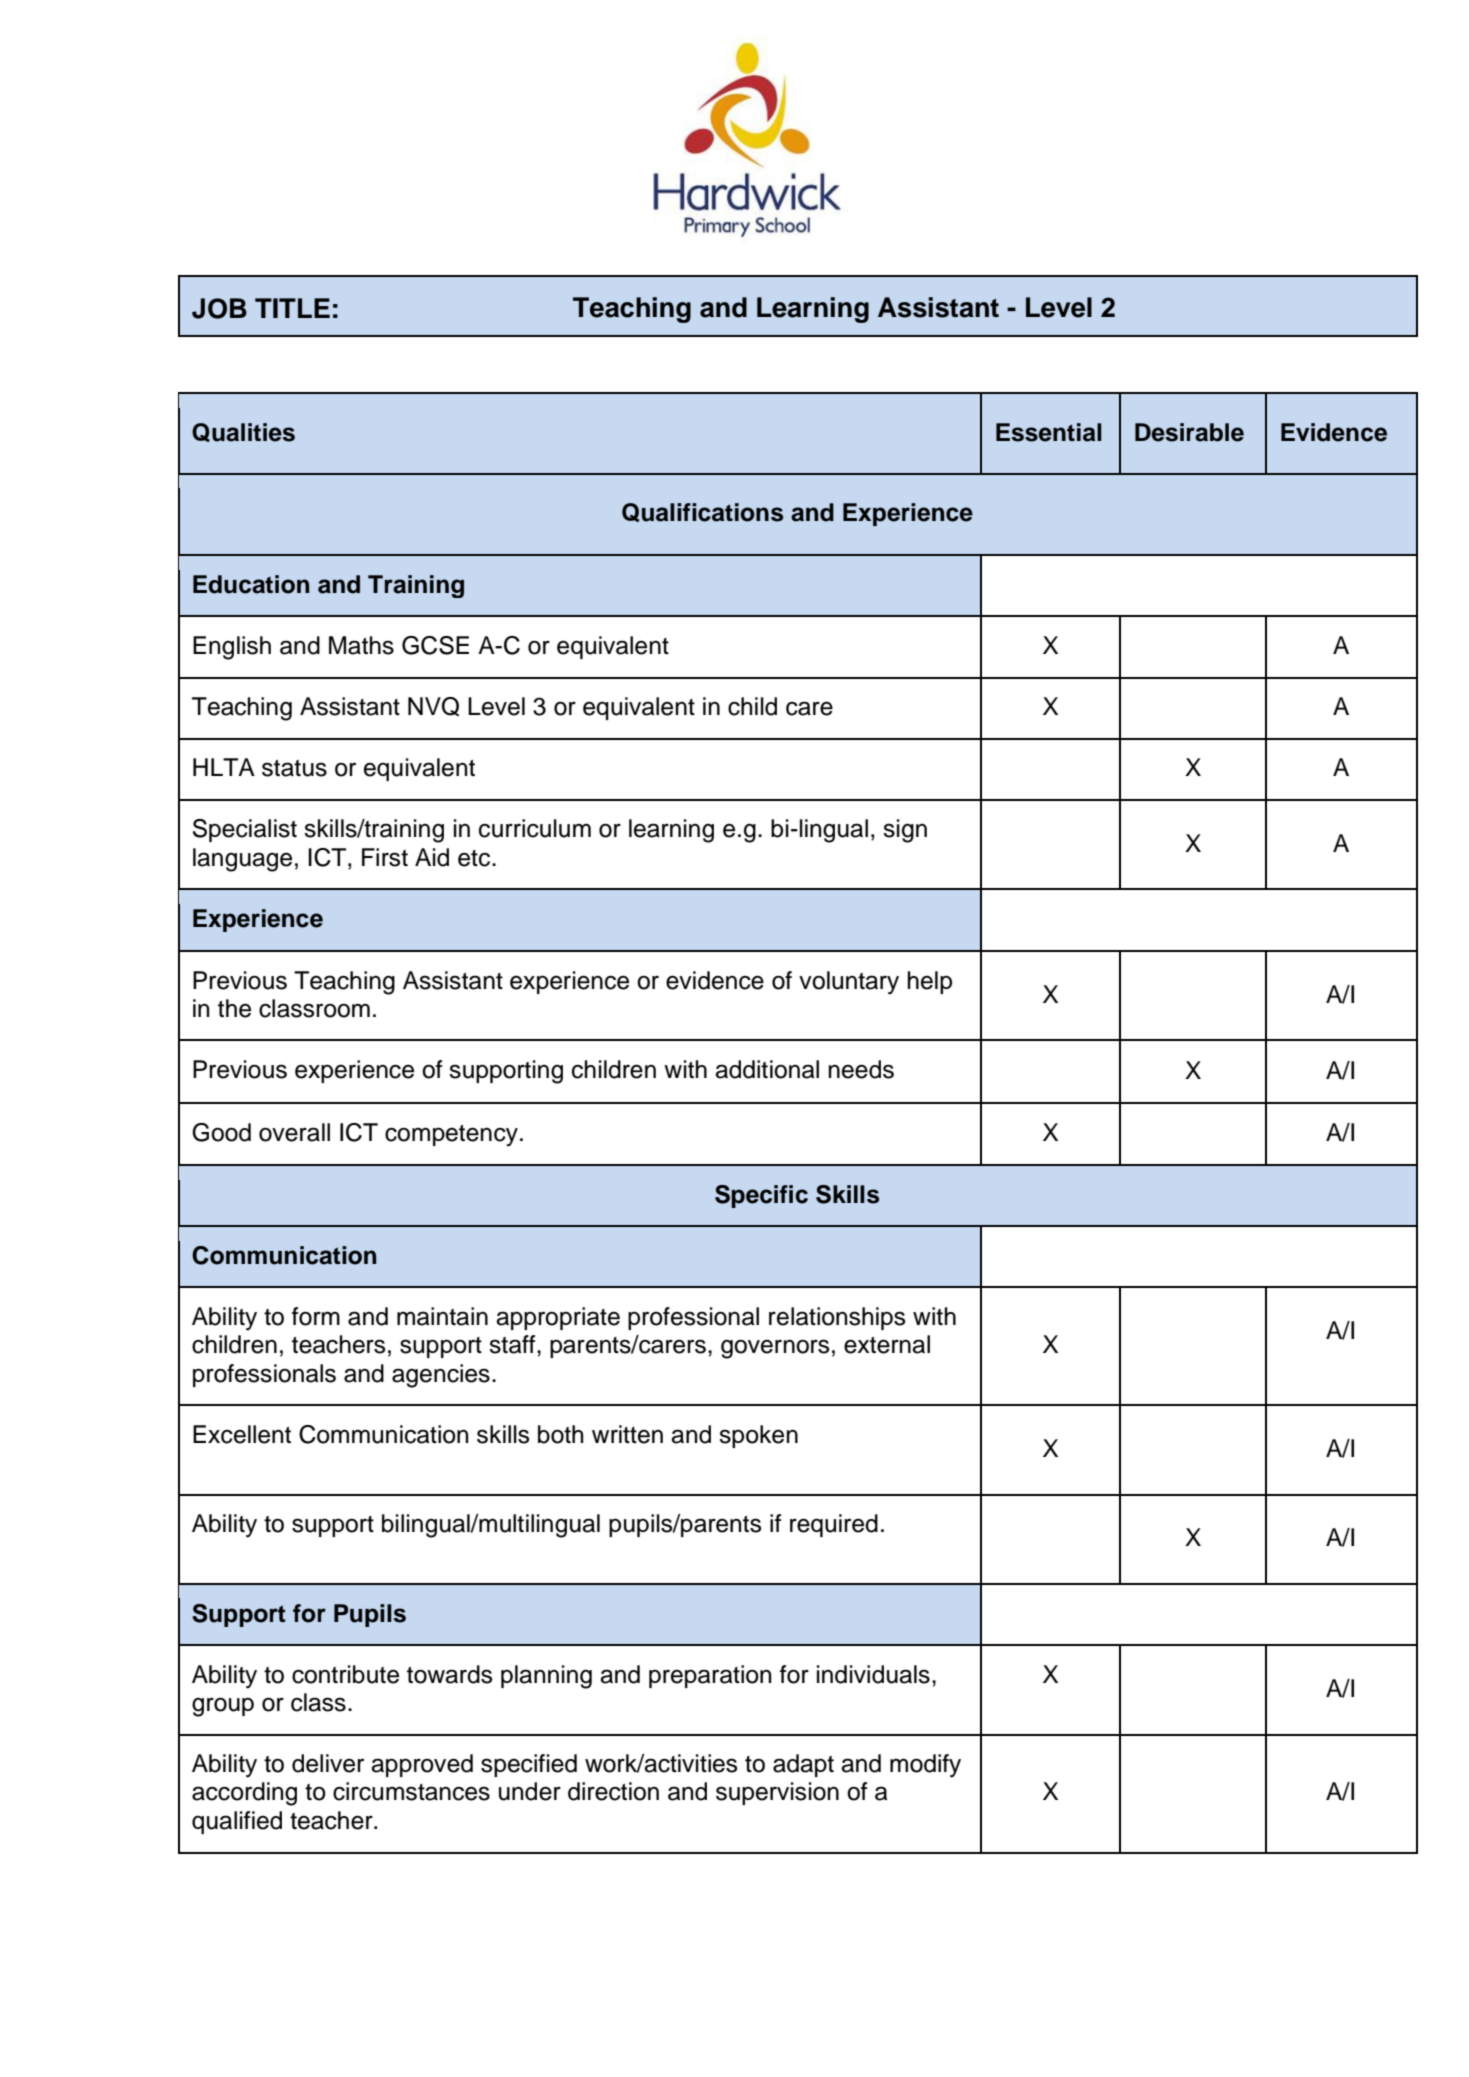 This image has width=1469, height=2077. Describe the element at coordinates (777, 1793) in the image. I see `supervision` at that location.
